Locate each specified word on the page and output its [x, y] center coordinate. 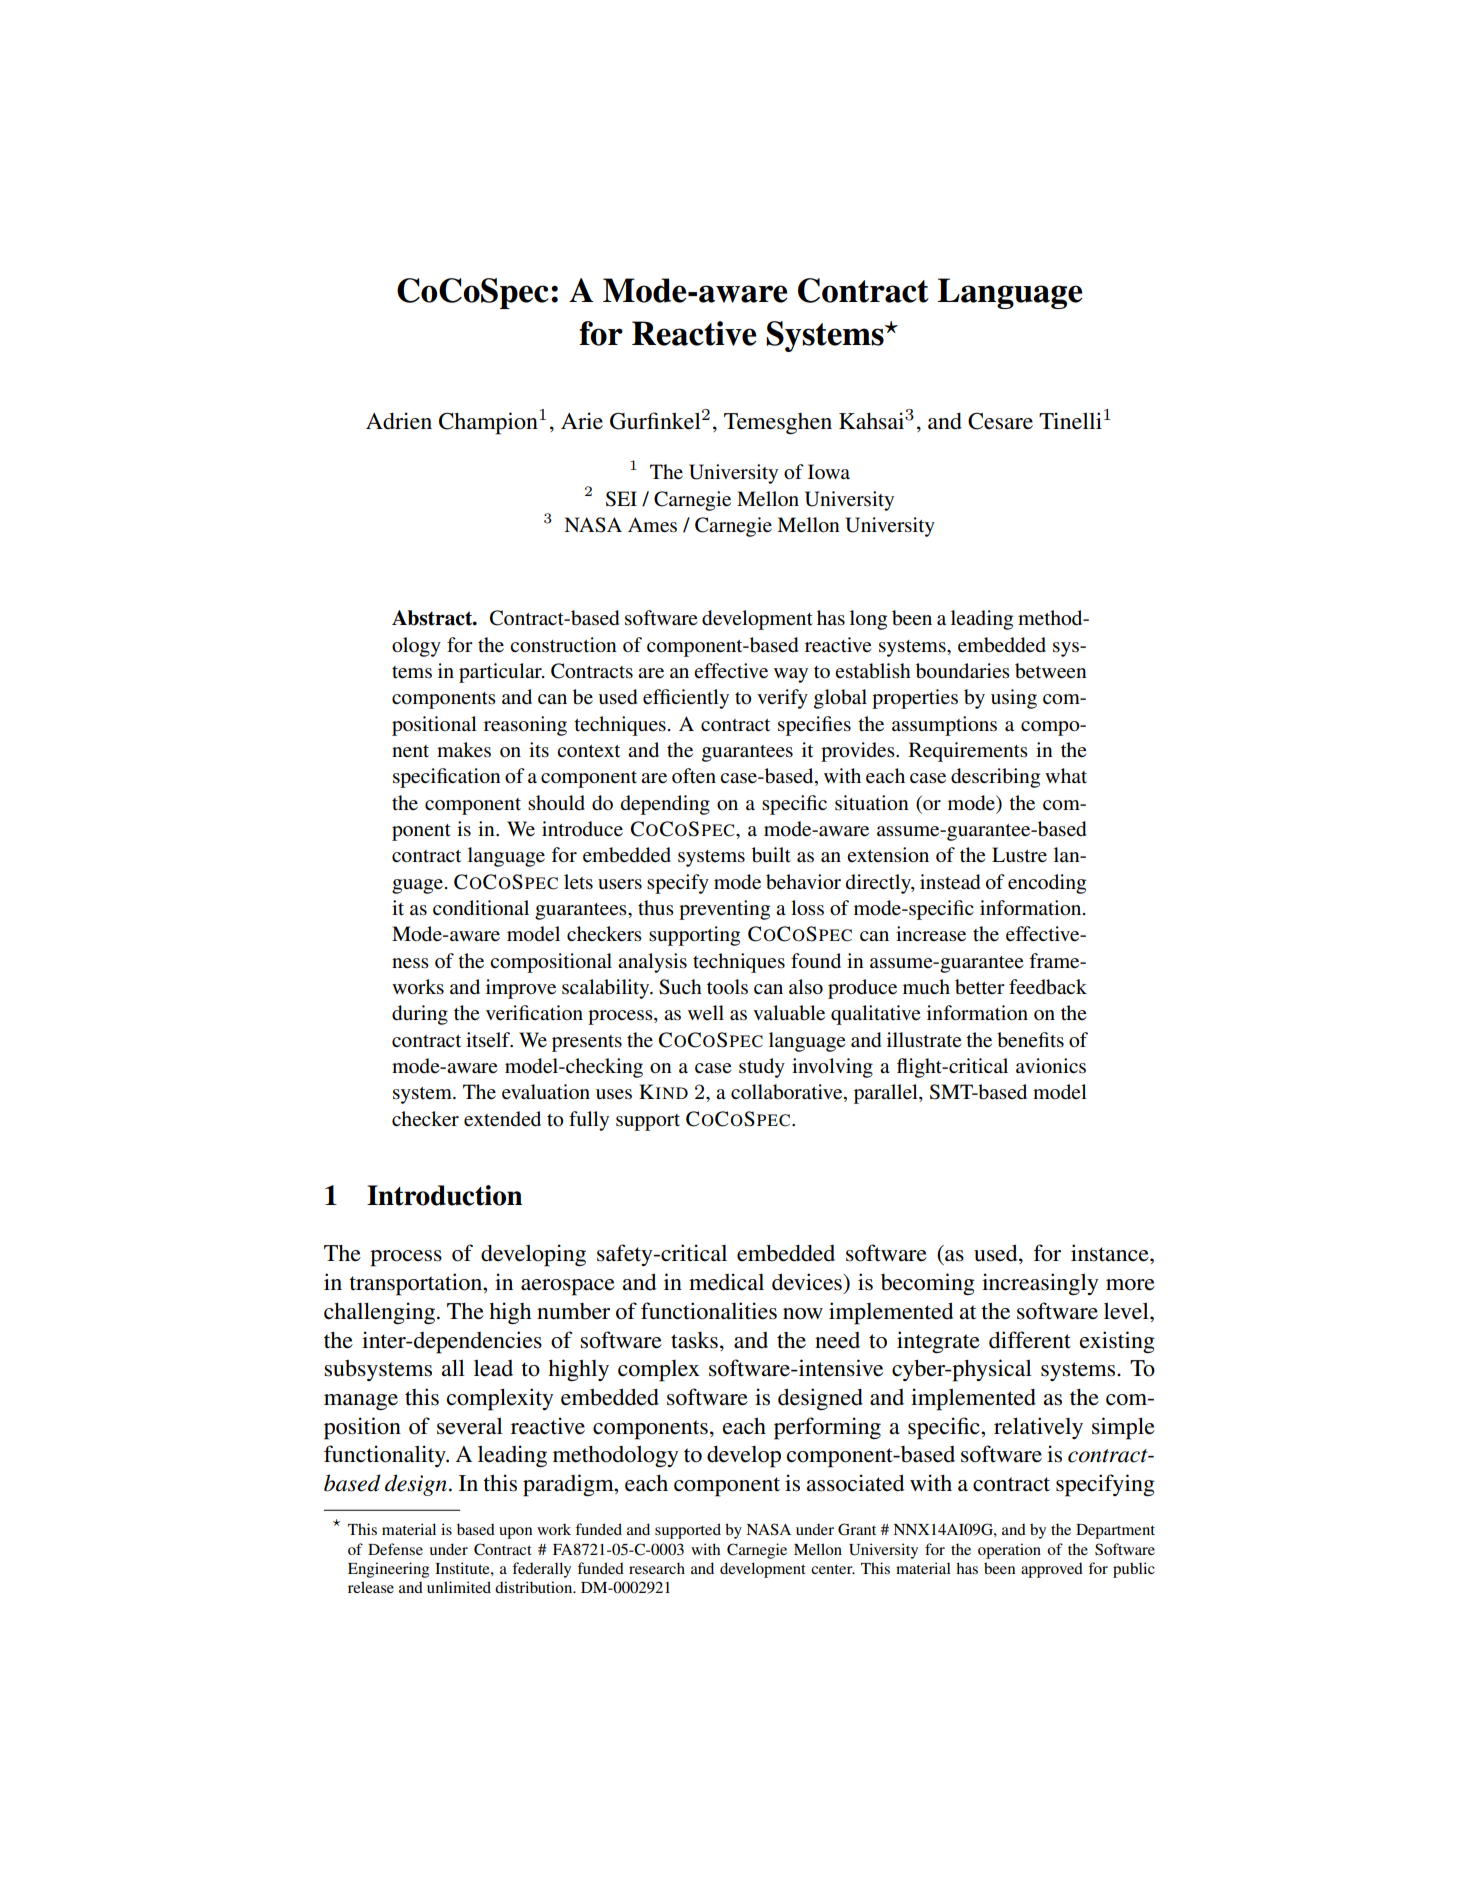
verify [782, 699]
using [1014, 699]
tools [727, 987]
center [833, 1569]
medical [726, 1282]
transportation [417, 1284]
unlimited [459, 1587]
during [420, 1015]
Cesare [1000, 421]
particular [501, 673]
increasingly [1040, 1284]
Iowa [829, 471]
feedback [1048, 987]
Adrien [399, 421]
